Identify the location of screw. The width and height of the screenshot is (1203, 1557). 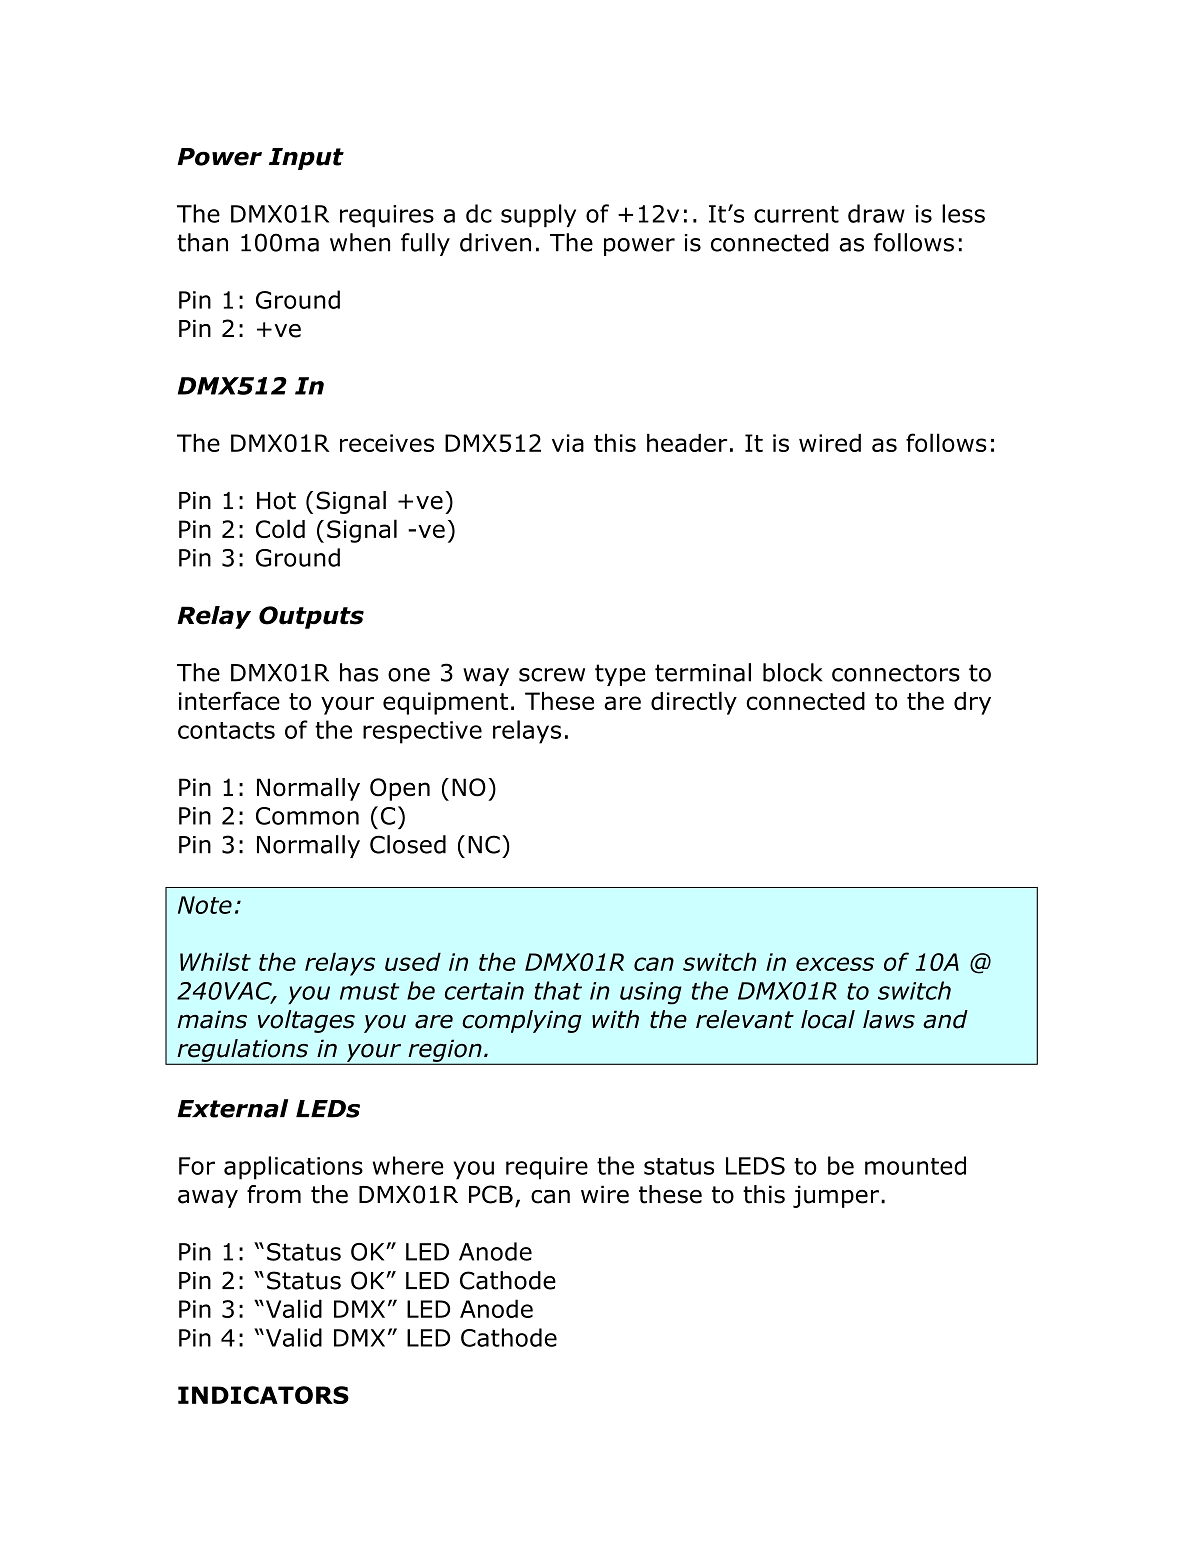
(552, 675).
